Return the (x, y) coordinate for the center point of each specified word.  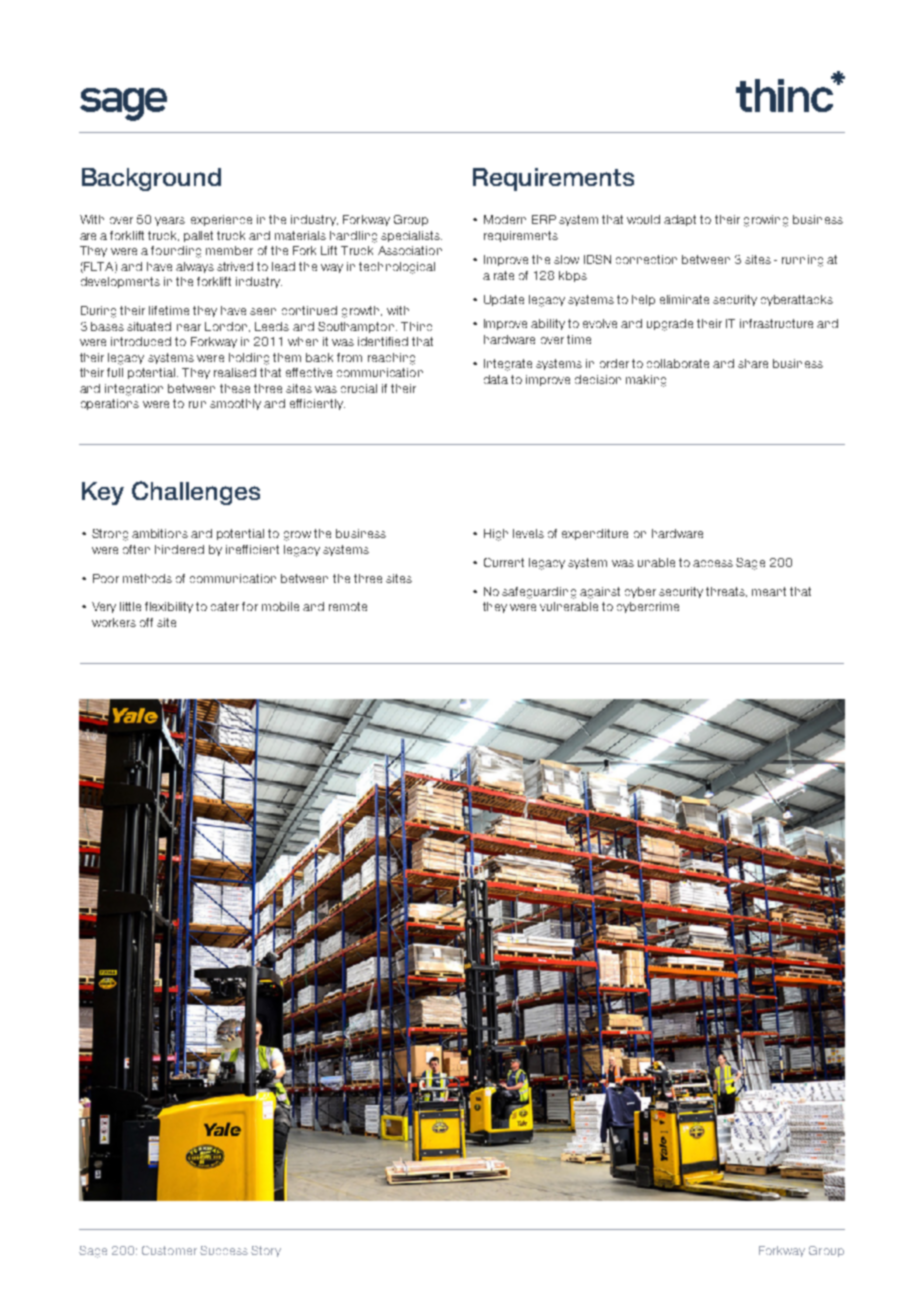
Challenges (196, 493)
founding (176, 252)
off (146, 622)
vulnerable (569, 606)
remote (348, 606)
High (496, 535)
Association (410, 250)
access (713, 563)
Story (266, 1251)
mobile (280, 606)
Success (224, 1250)
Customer (169, 1250)
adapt (680, 220)
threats (726, 592)
